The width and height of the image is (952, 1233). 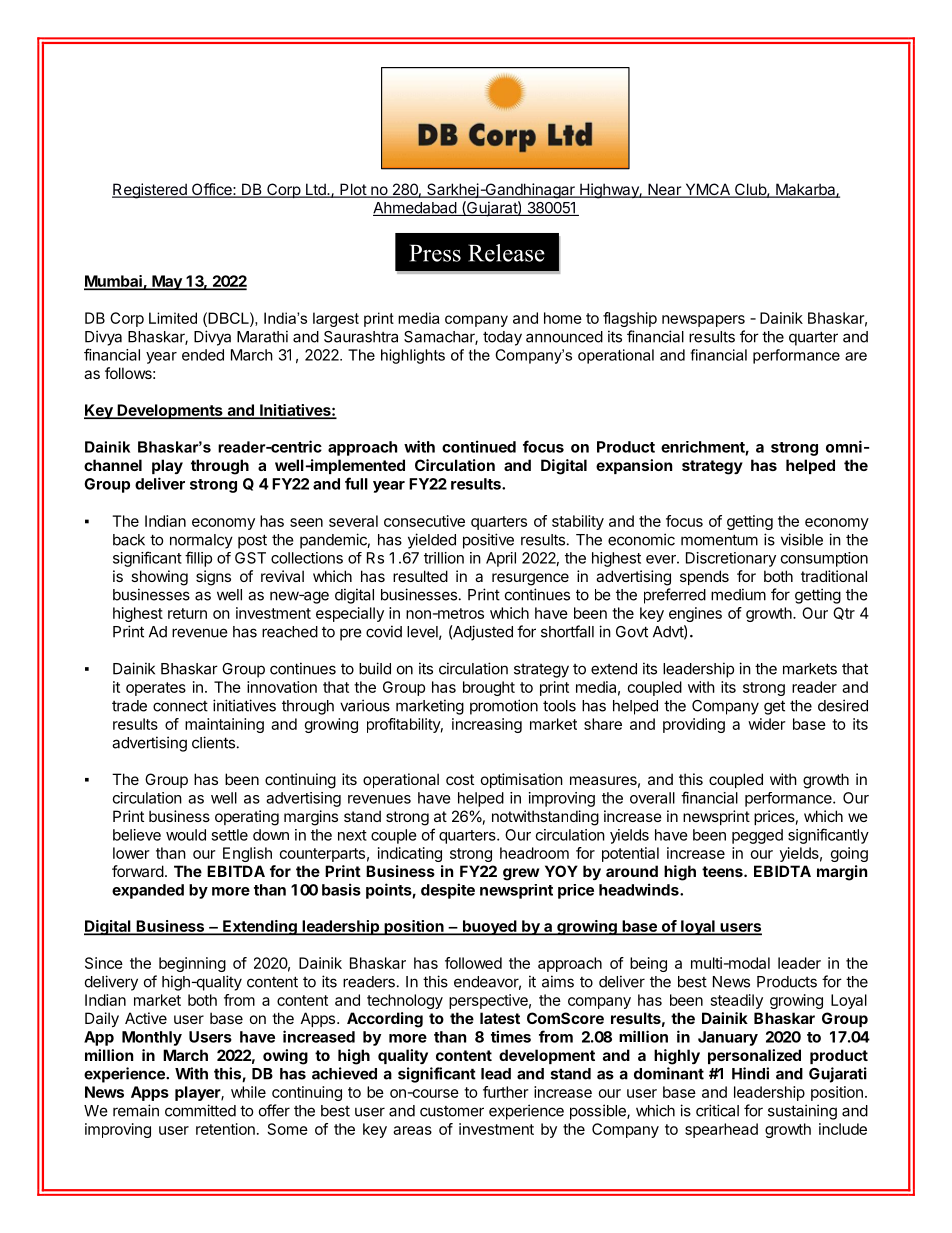 What do you see at coordinates (148, 891) in the image?
I see `expanded` at bounding box center [148, 891].
